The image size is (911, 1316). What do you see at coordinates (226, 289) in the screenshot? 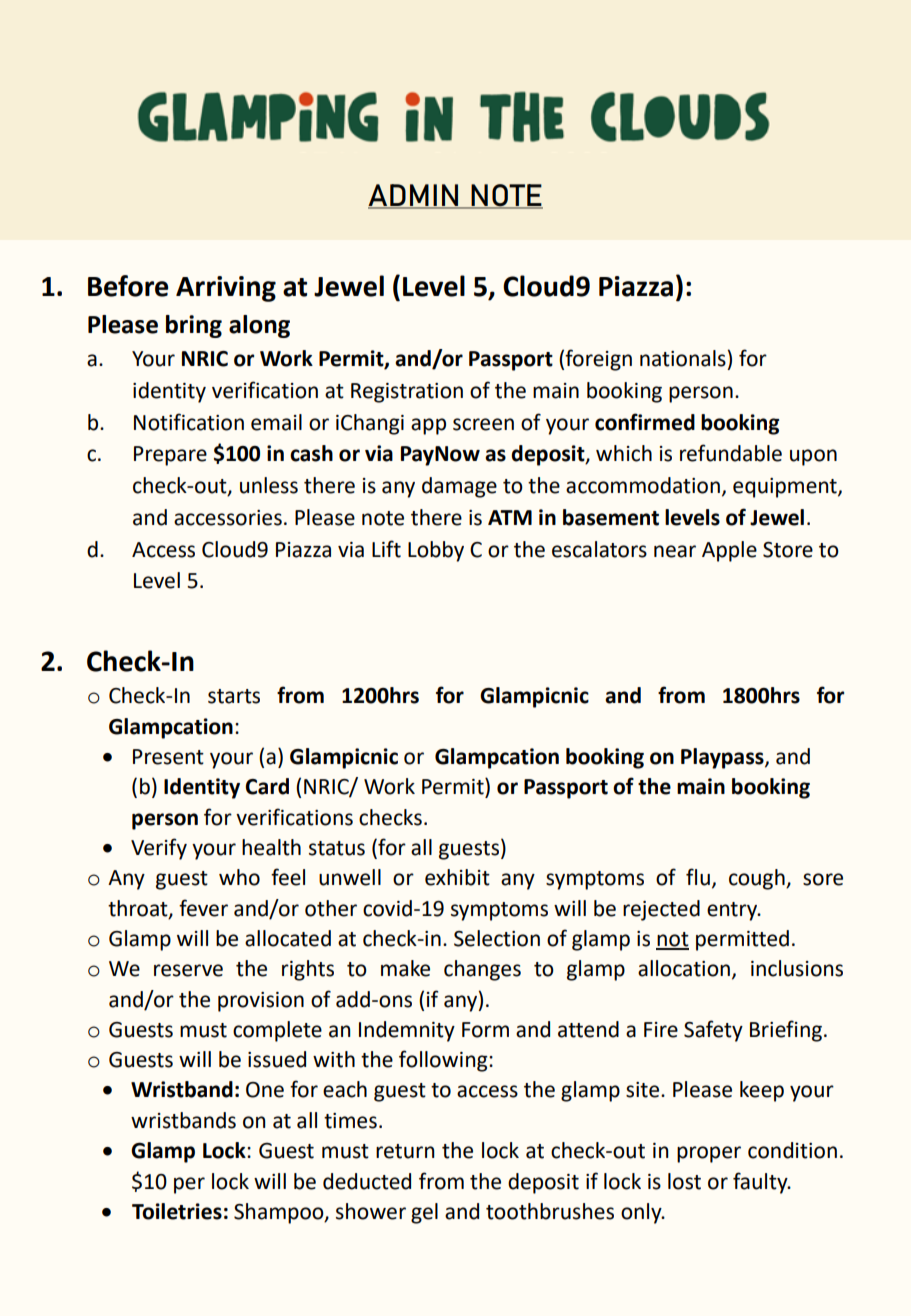
I see `Arriving` at bounding box center [226, 289].
